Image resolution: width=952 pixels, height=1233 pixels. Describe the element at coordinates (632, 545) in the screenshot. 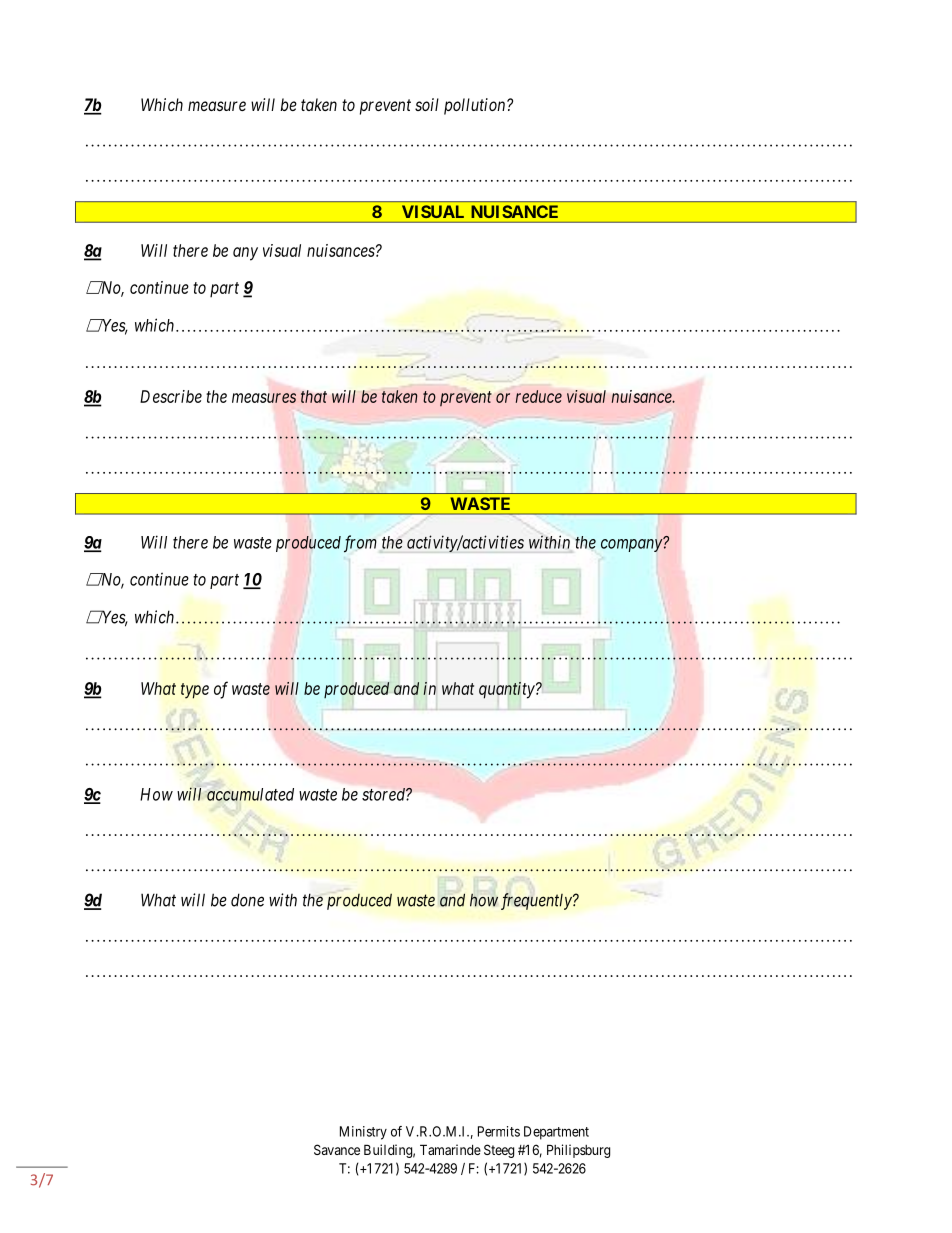

I see `company` at that location.
